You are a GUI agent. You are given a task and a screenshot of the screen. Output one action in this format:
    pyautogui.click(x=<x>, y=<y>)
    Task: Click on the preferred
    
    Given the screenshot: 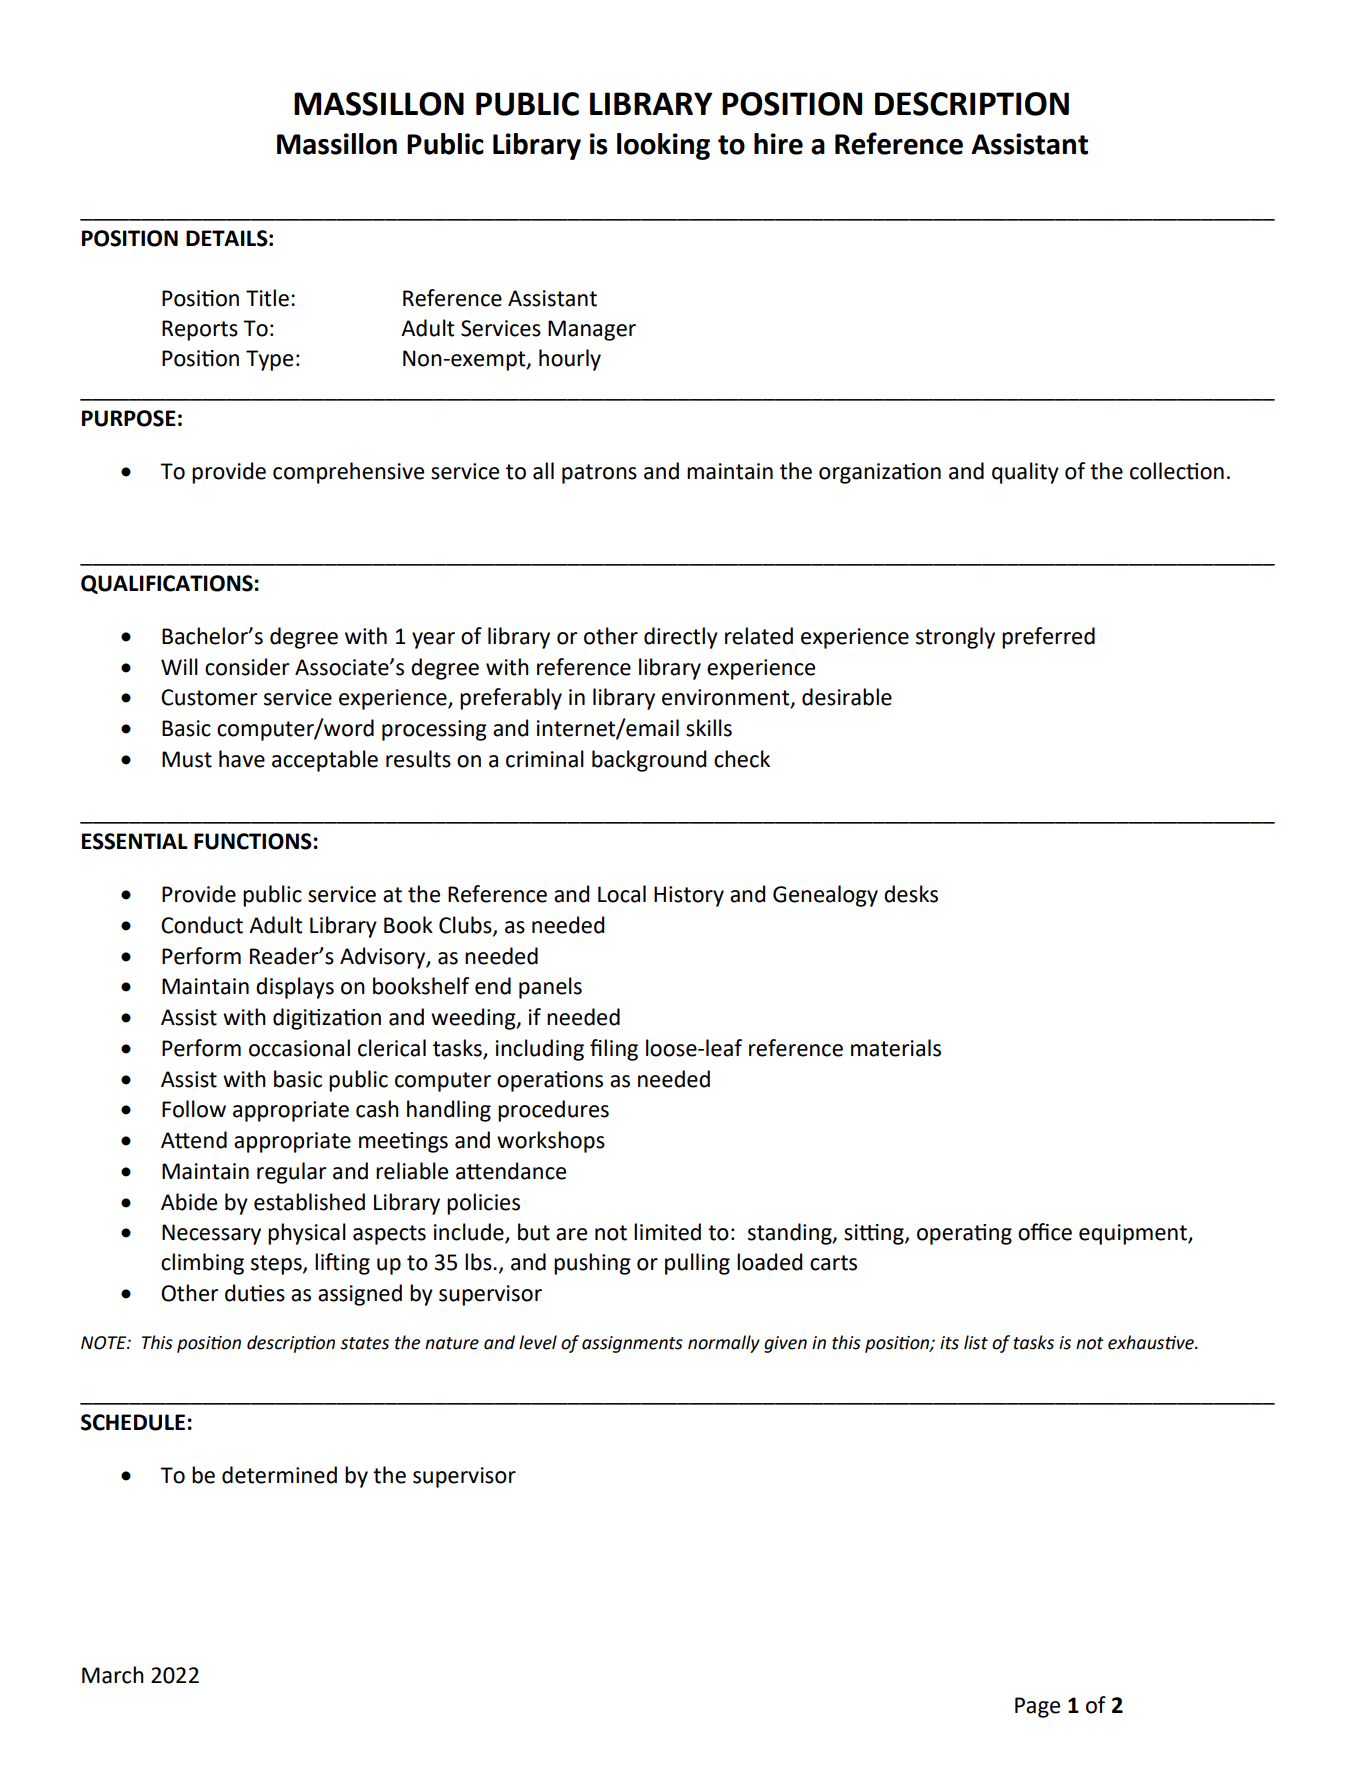 What is the action you would take?
    pyautogui.click(x=1048, y=638)
